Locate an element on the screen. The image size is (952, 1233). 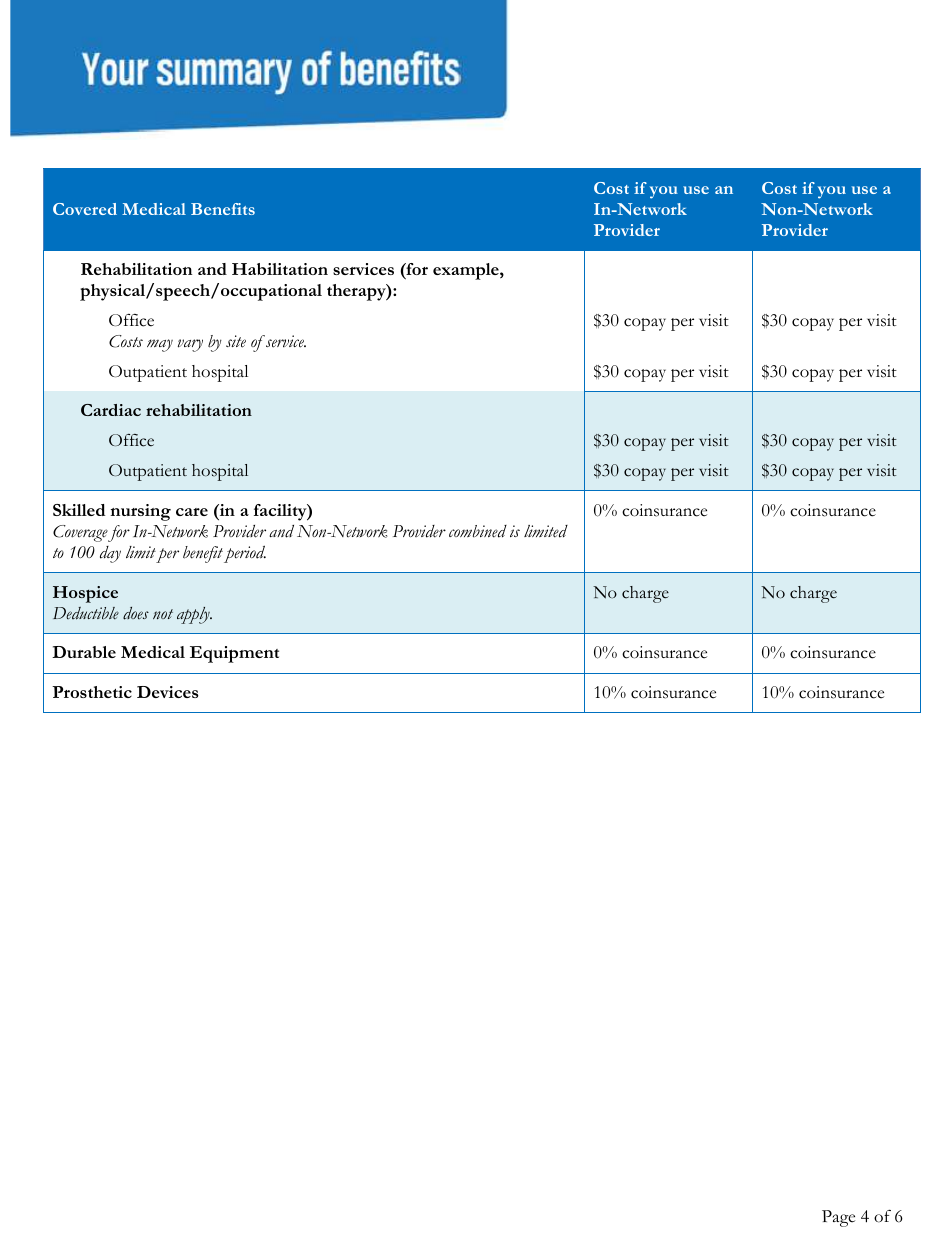
Durable is located at coordinates (84, 652).
